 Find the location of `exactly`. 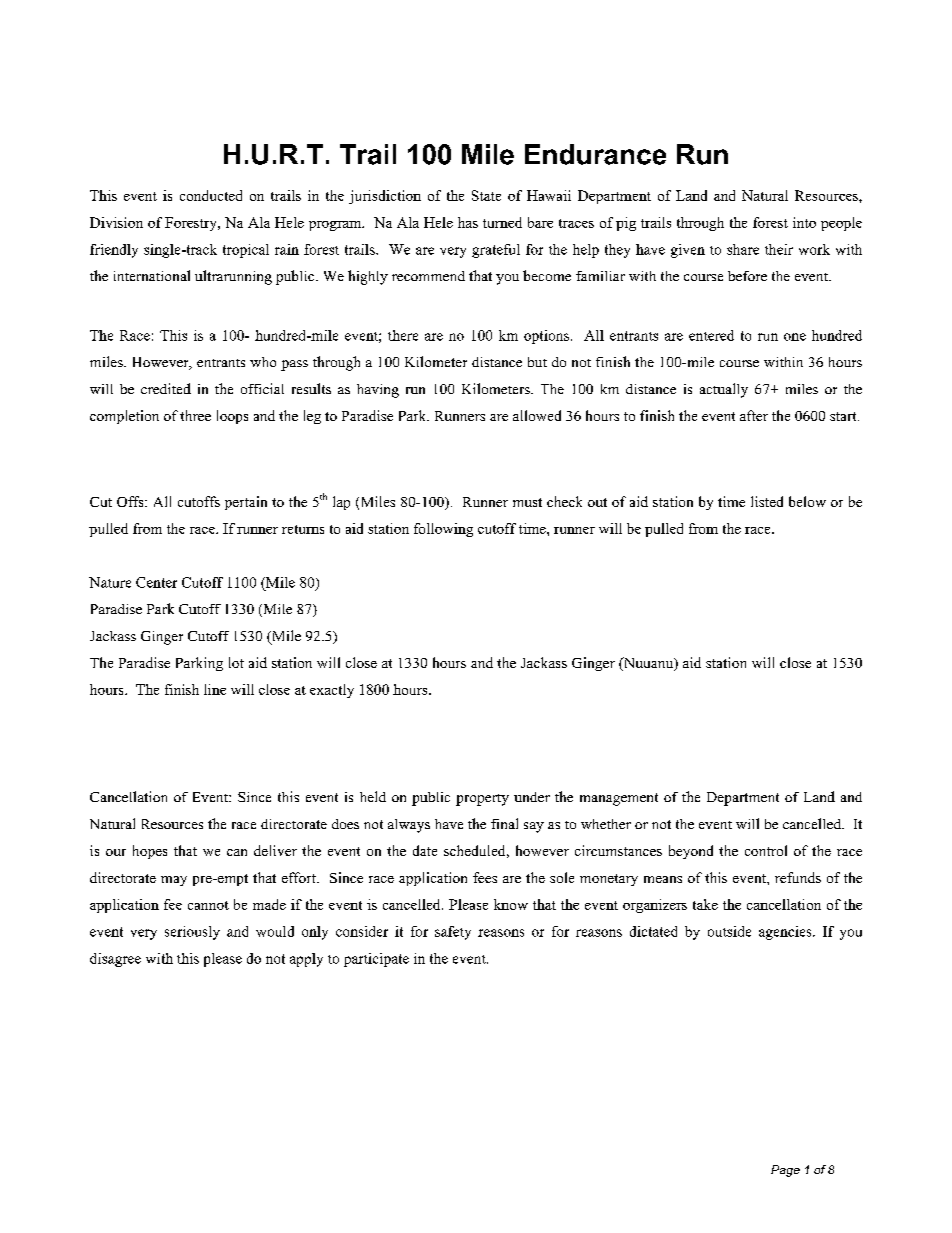

exactly is located at coordinates (332, 691).
